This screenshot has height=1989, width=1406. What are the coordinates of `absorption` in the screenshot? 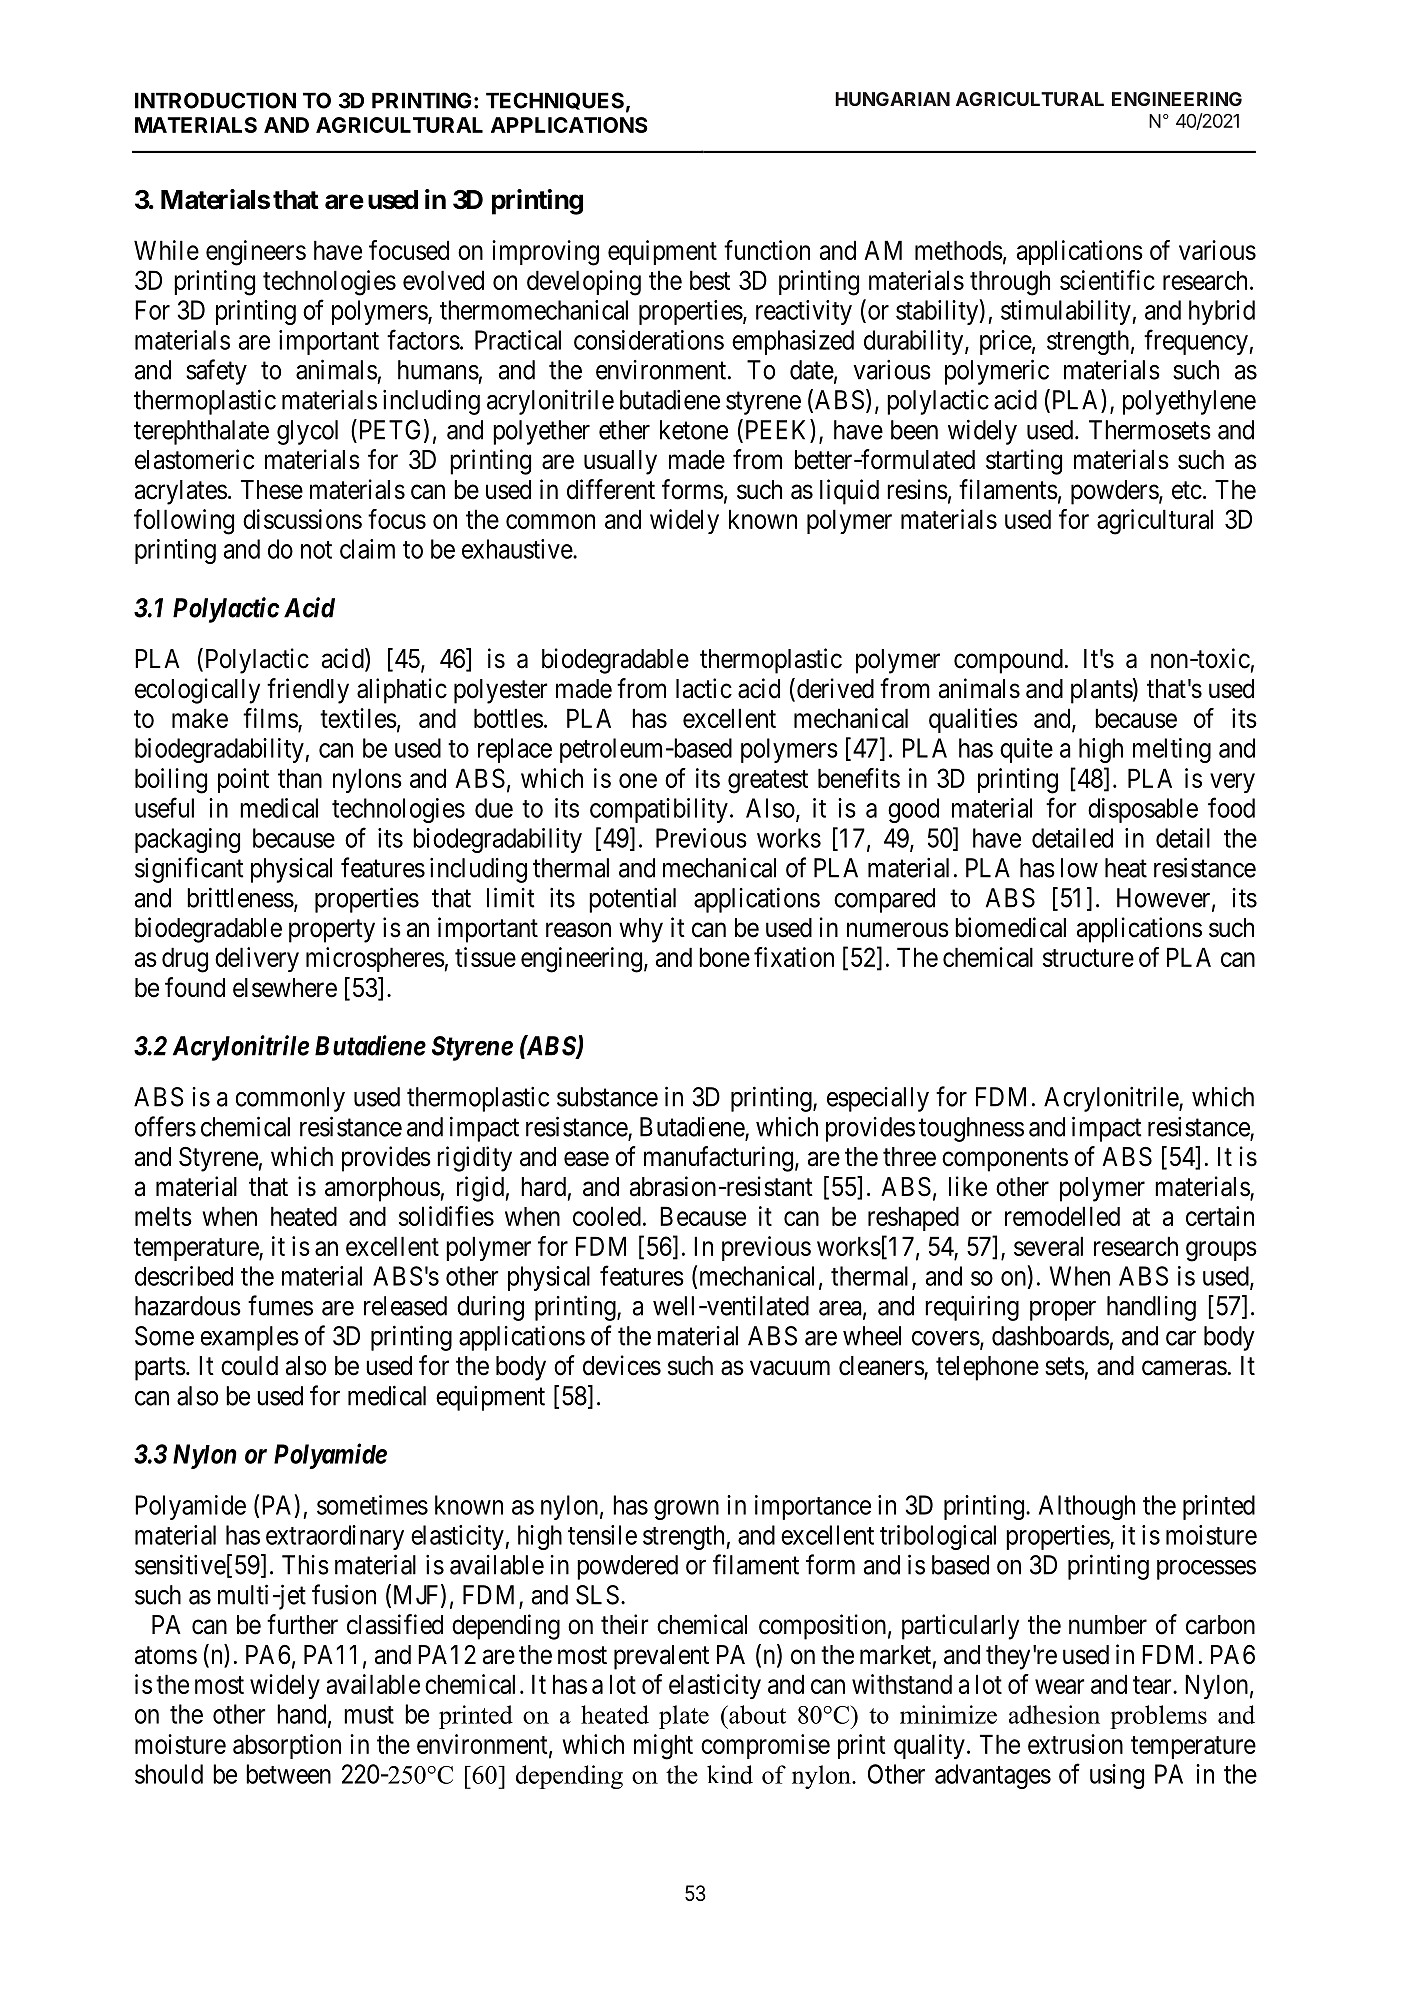 It's located at (287, 1746).
